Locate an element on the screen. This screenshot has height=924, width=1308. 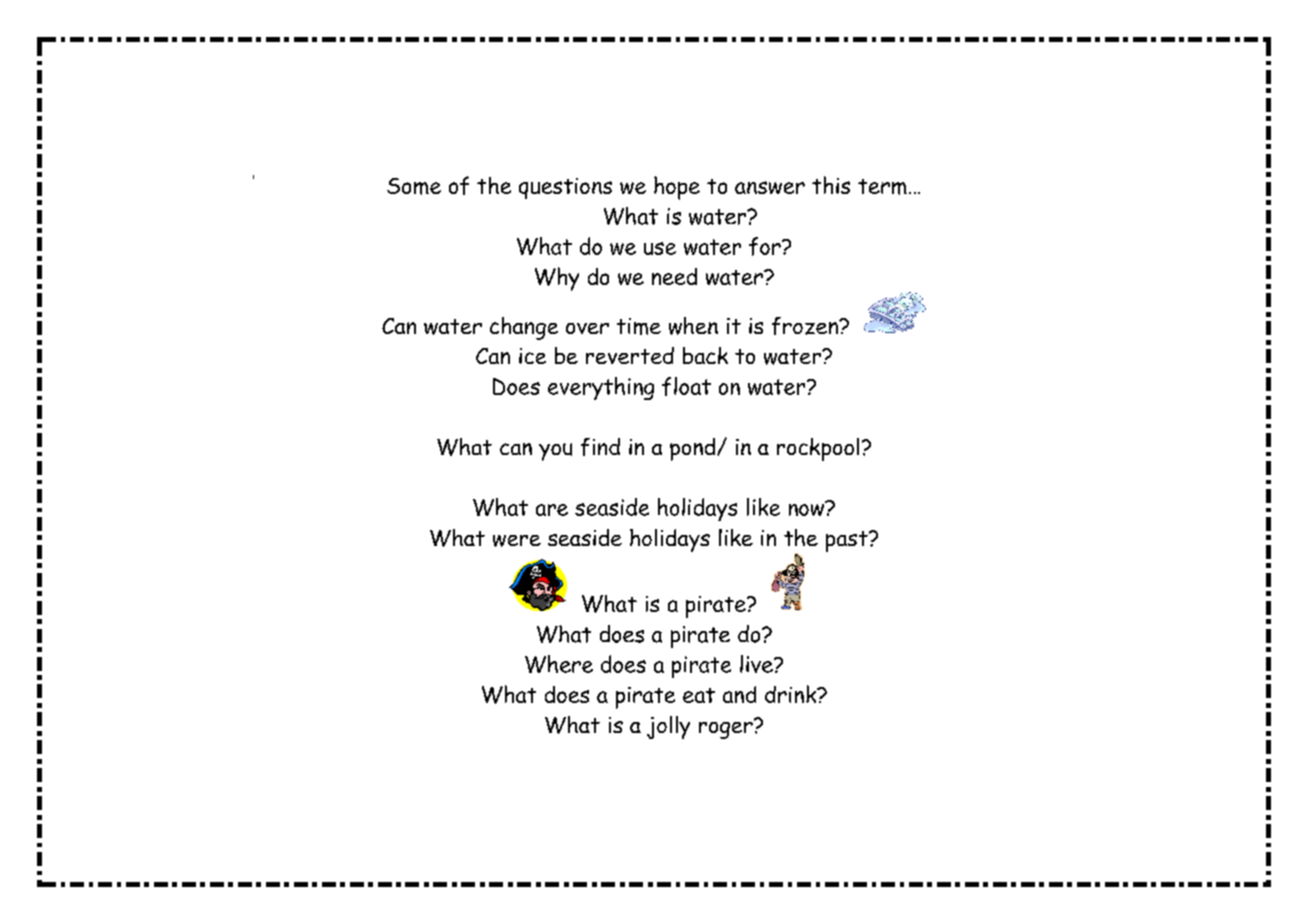
Some is located at coordinates (414, 186).
